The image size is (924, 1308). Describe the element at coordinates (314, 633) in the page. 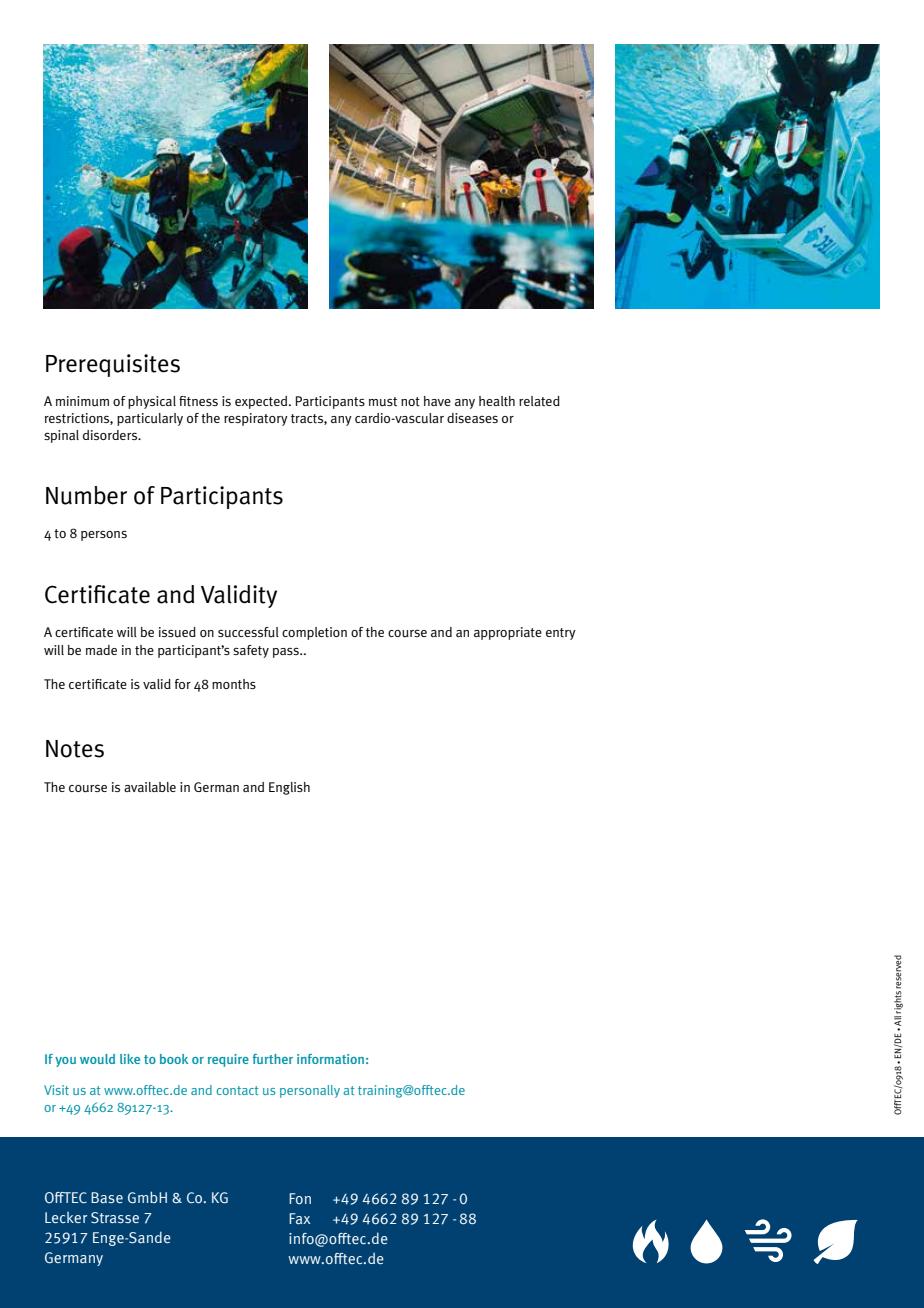

I see `completion` at that location.
